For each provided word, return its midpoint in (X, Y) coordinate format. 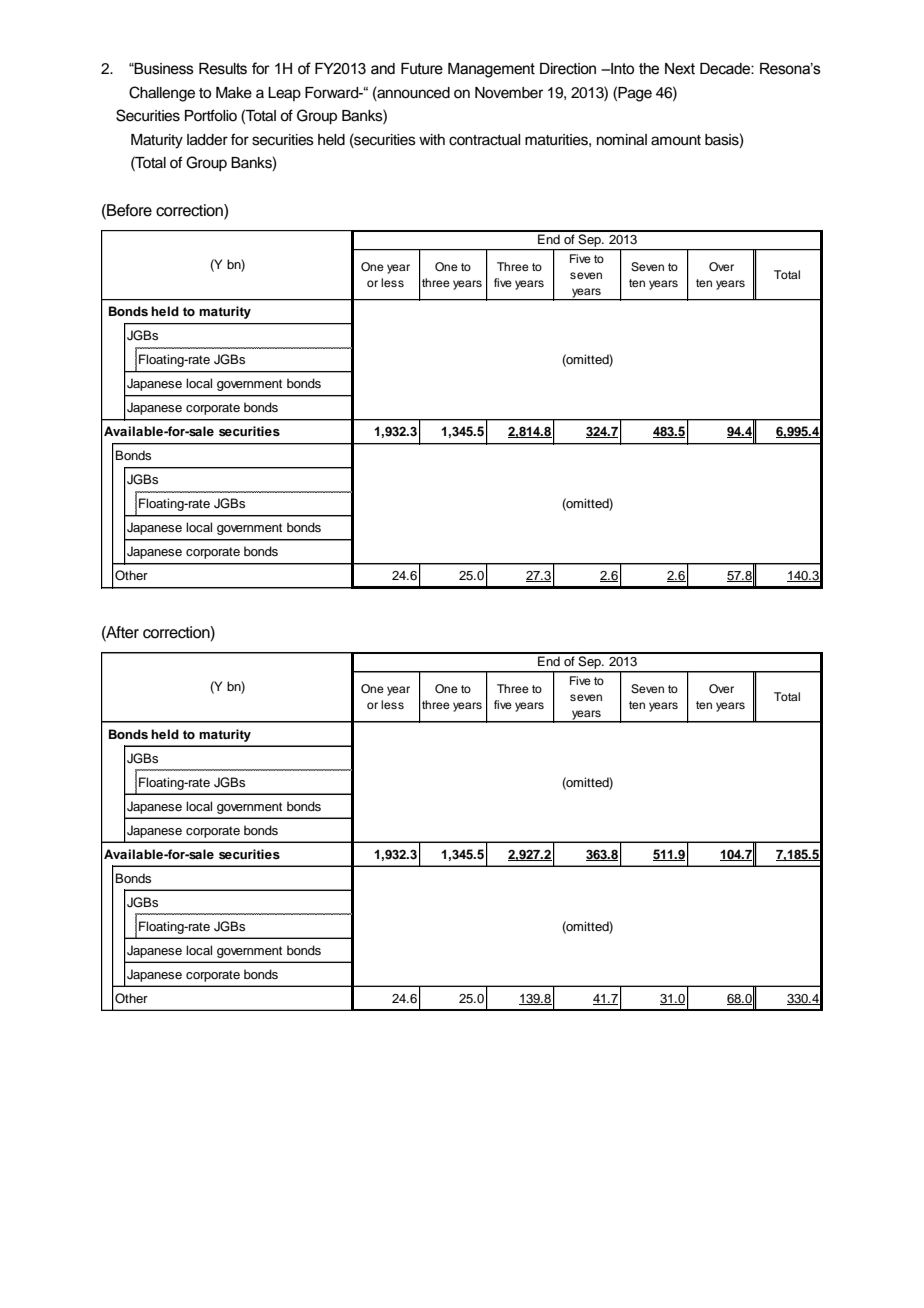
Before (128, 210)
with (432, 139)
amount (676, 140)
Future (422, 69)
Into (621, 69)
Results (223, 69)
